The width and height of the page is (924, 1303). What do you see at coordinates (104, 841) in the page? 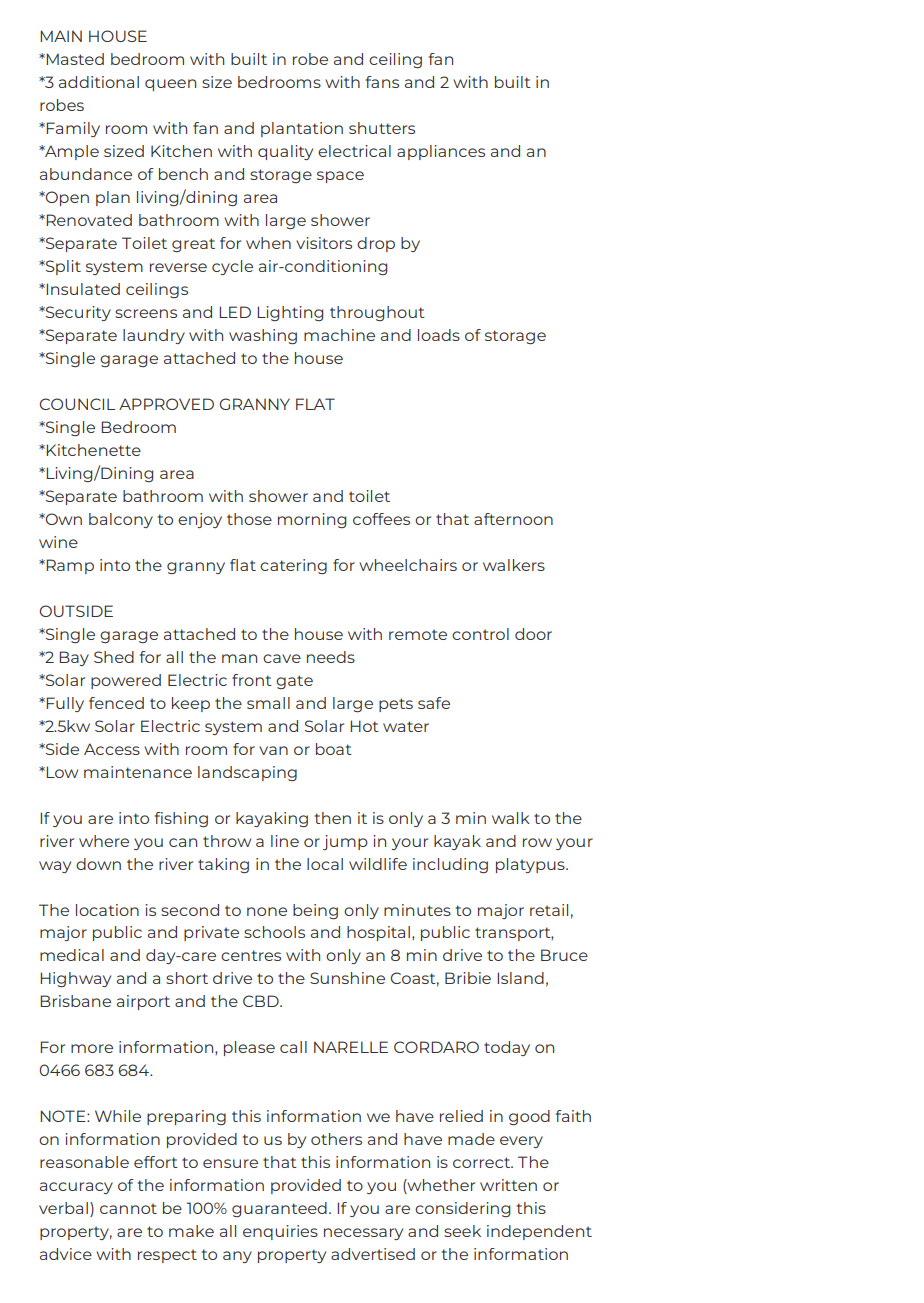
I see `where` at bounding box center [104, 841].
